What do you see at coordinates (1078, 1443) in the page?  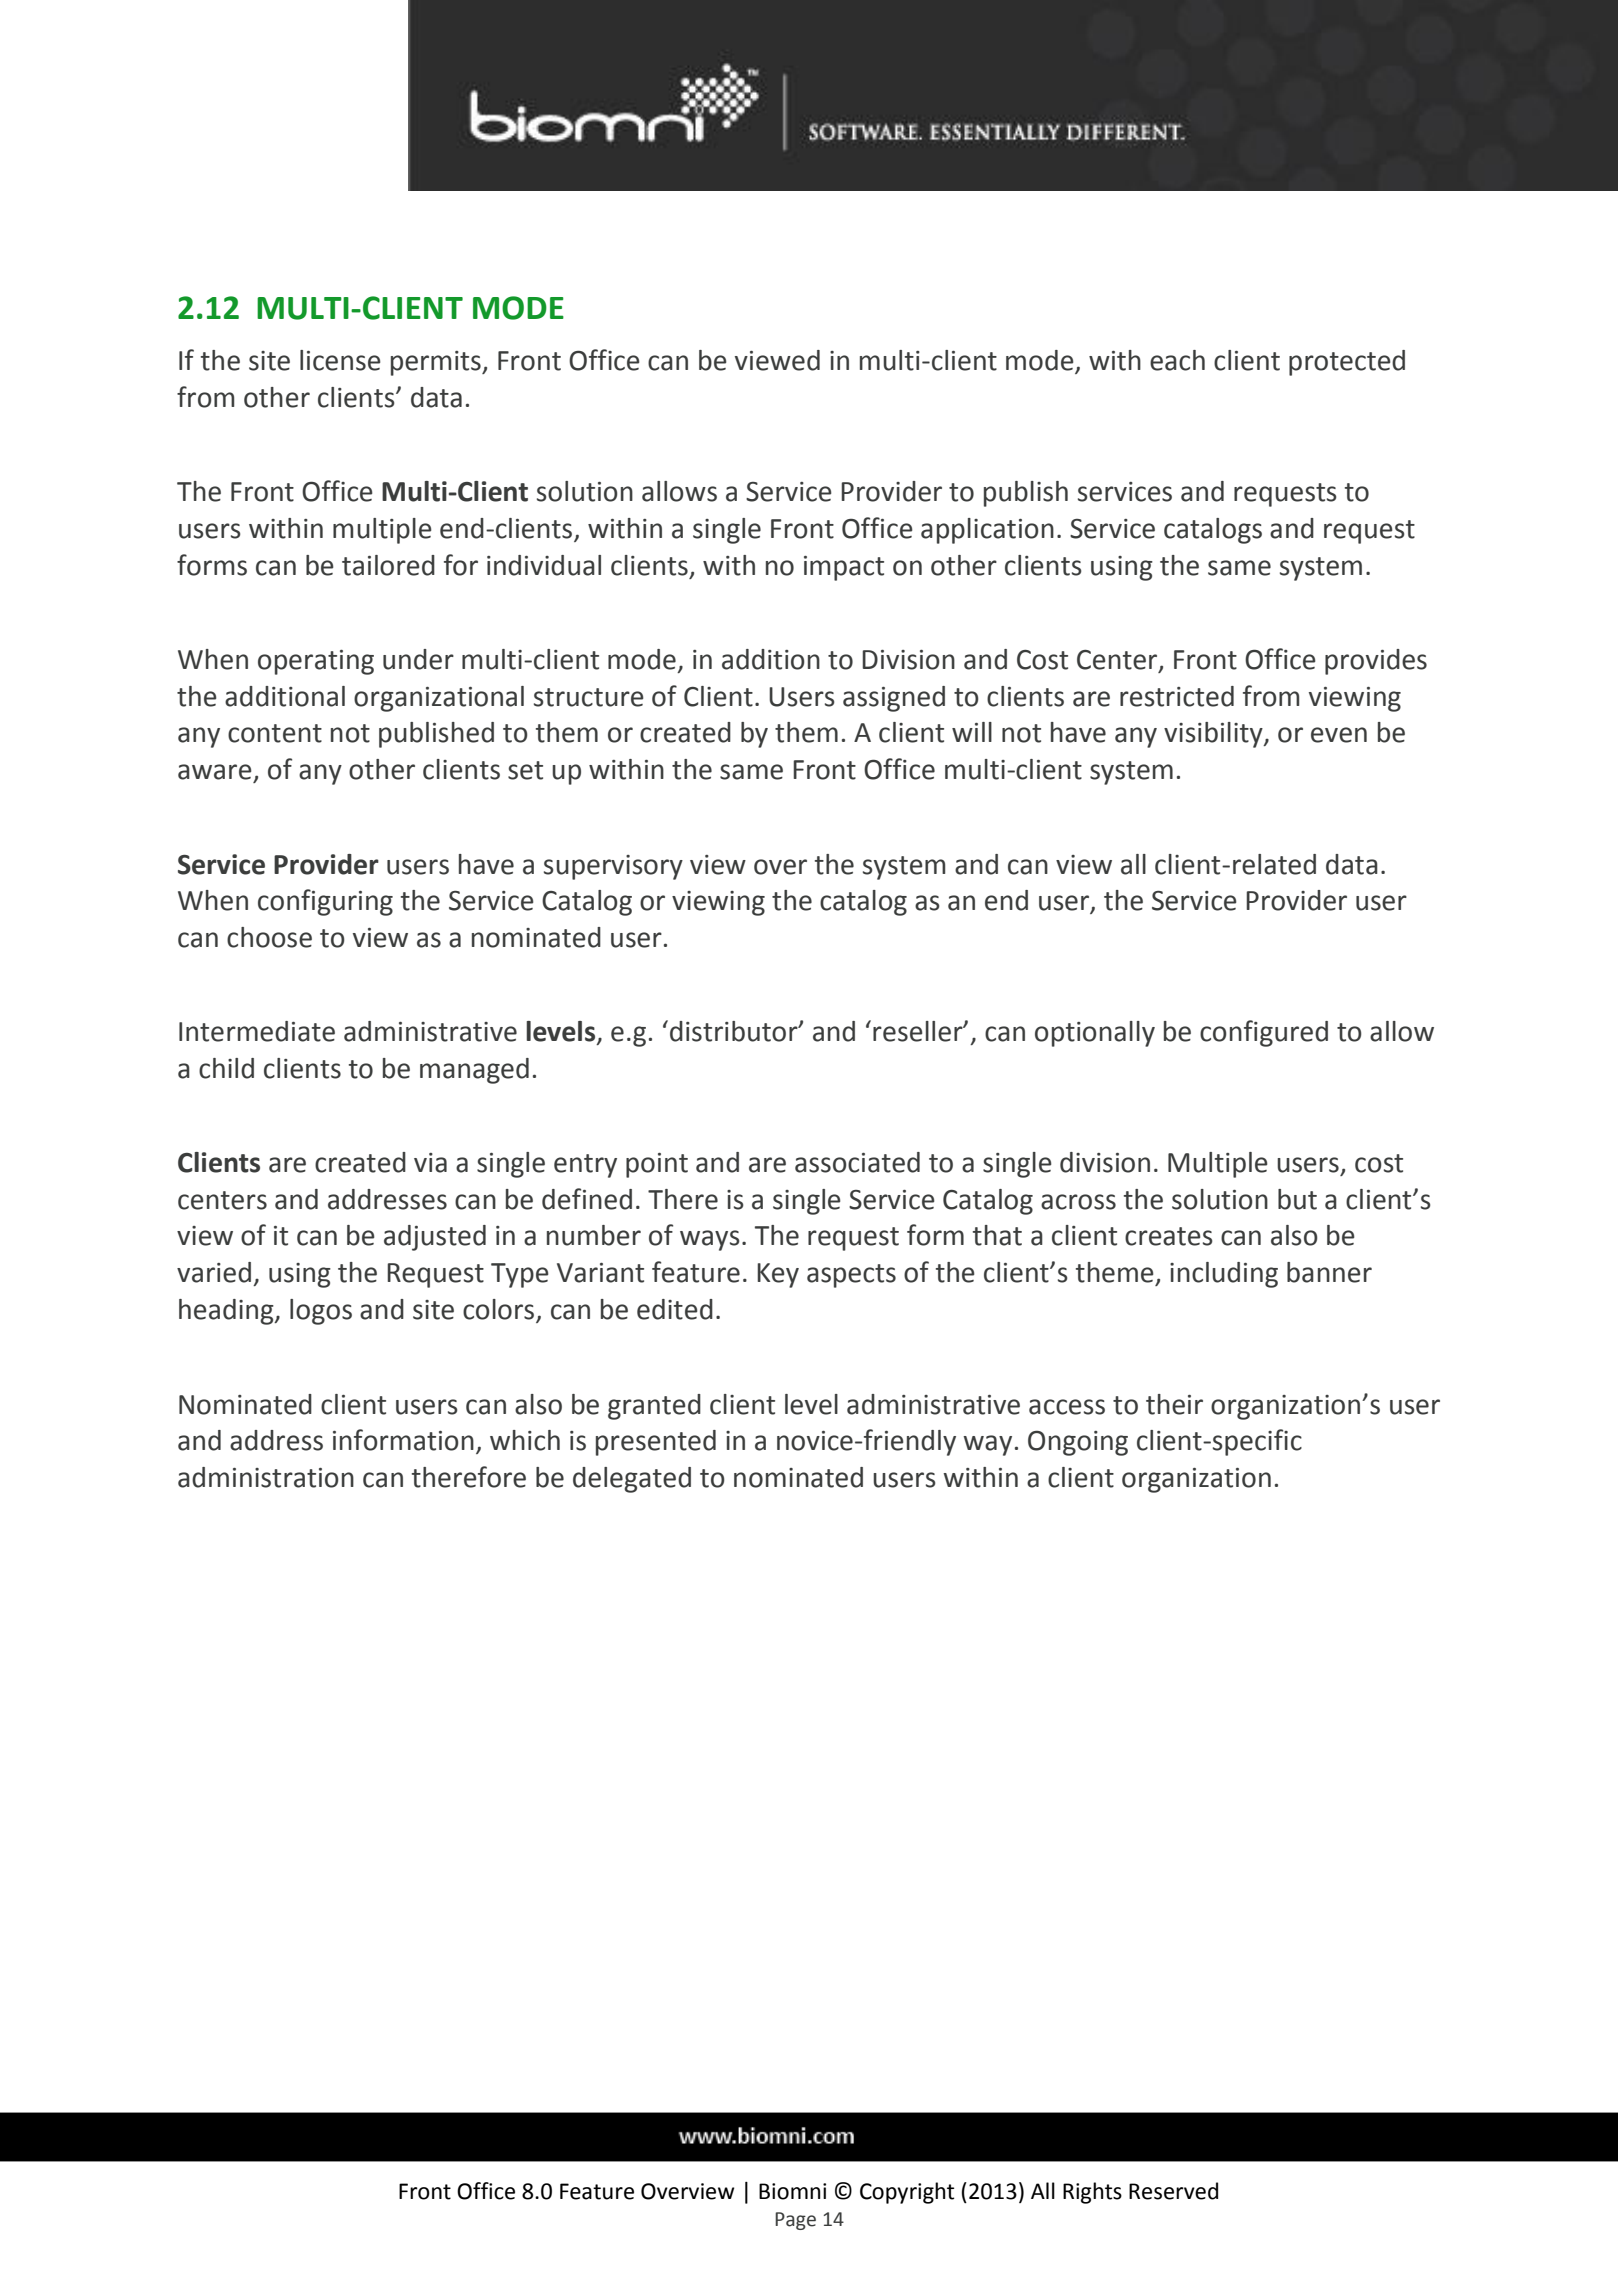 I see `Ongoing` at bounding box center [1078, 1443].
